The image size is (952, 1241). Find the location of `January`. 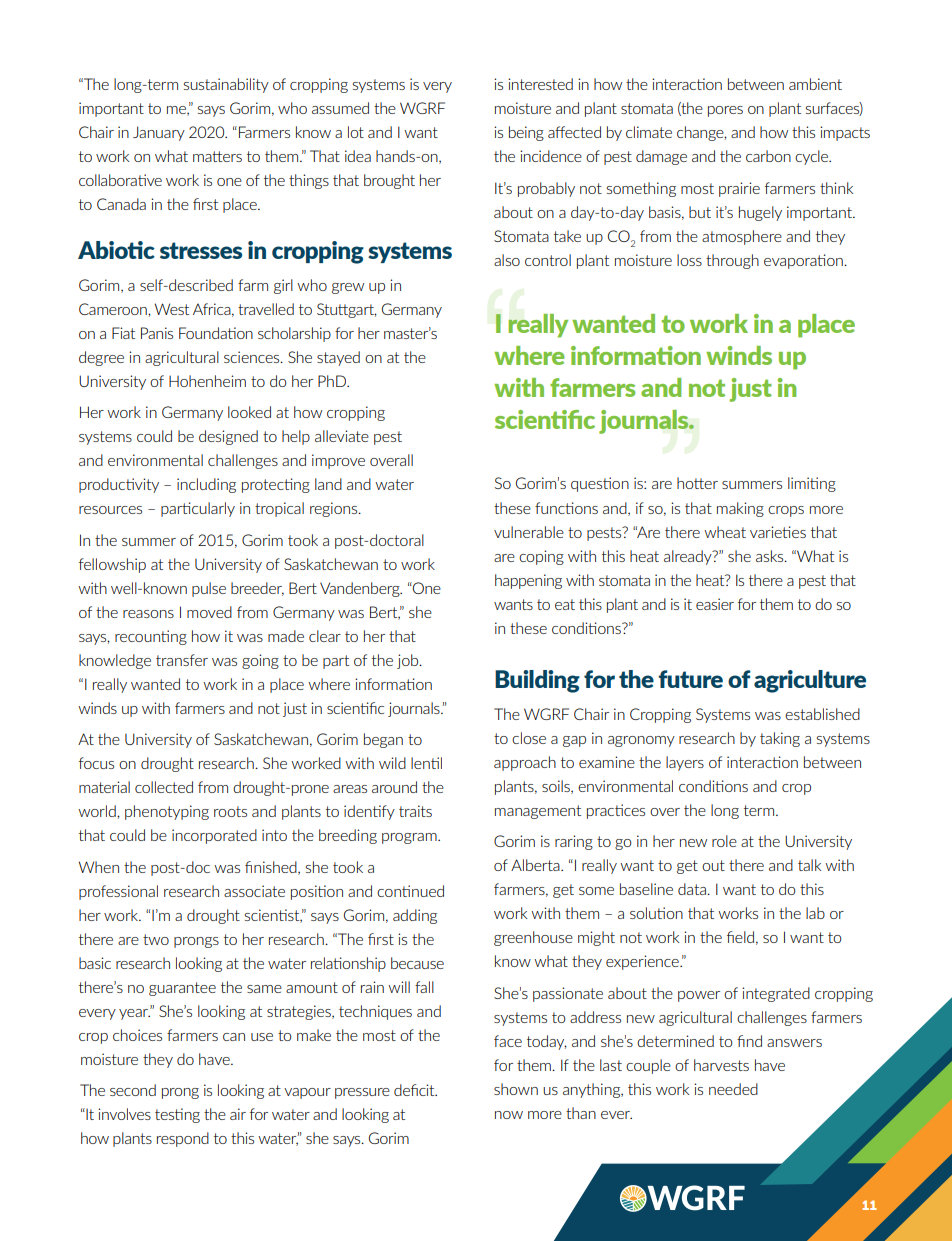

January is located at coordinates (159, 133).
